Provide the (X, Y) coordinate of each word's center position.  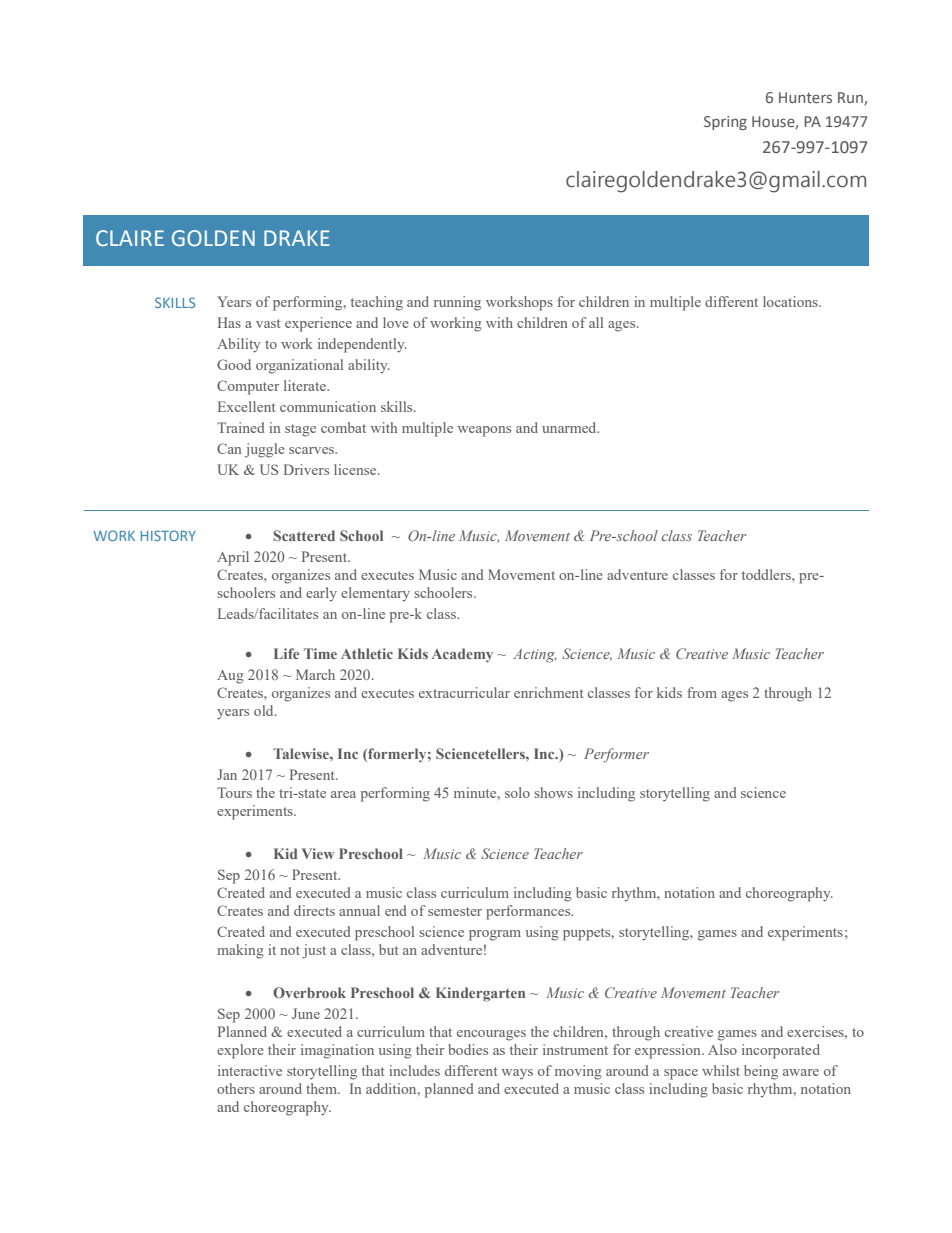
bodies (468, 1049)
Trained (240, 427)
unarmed (570, 427)
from (702, 692)
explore (240, 1051)
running (457, 303)
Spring (725, 123)
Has (229, 322)
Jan (227, 774)
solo (517, 792)
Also (722, 1049)
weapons (484, 431)
